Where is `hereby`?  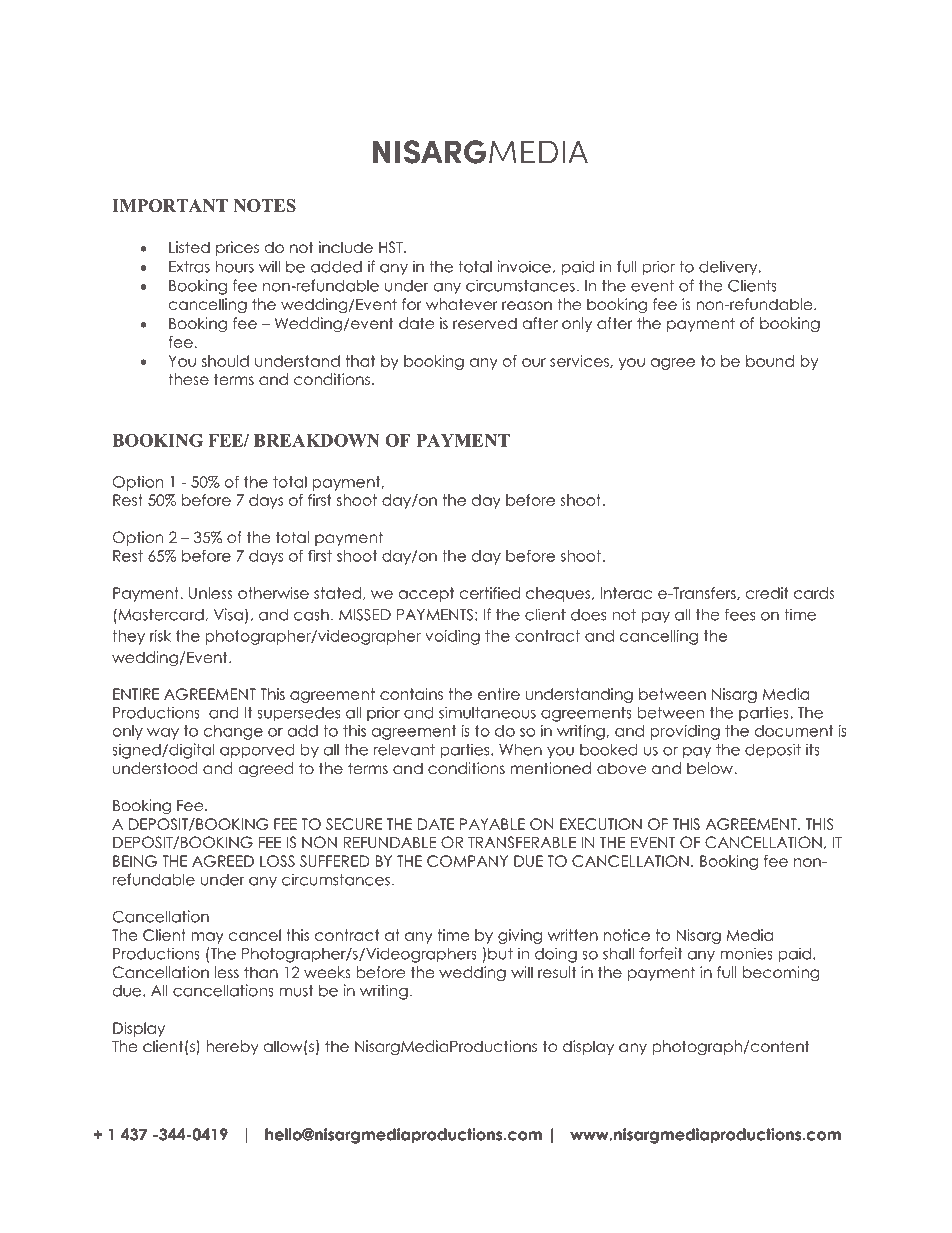 hereby is located at coordinates (232, 1047).
